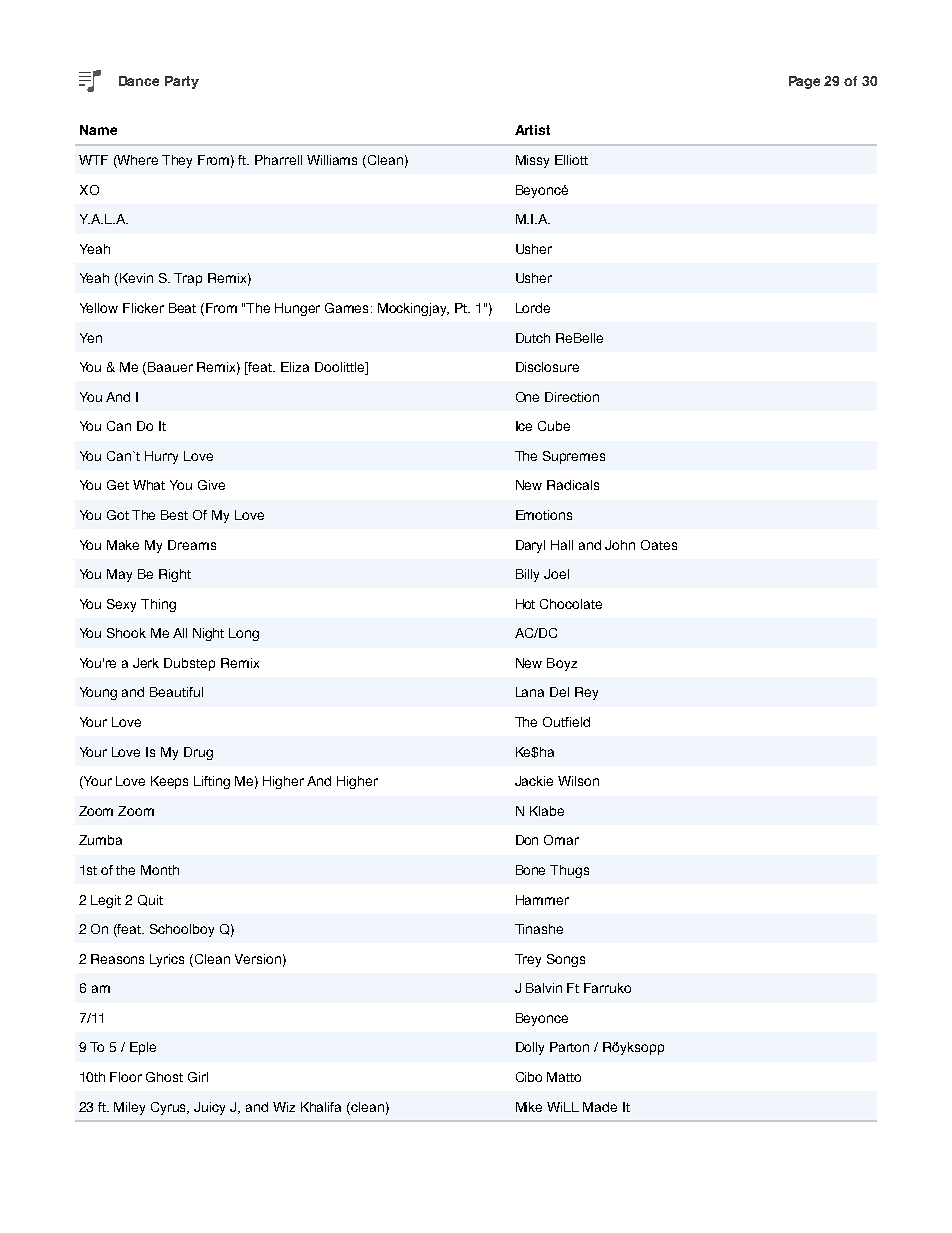  Describe the element at coordinates (160, 870) in the document. I see `Month` at that location.
